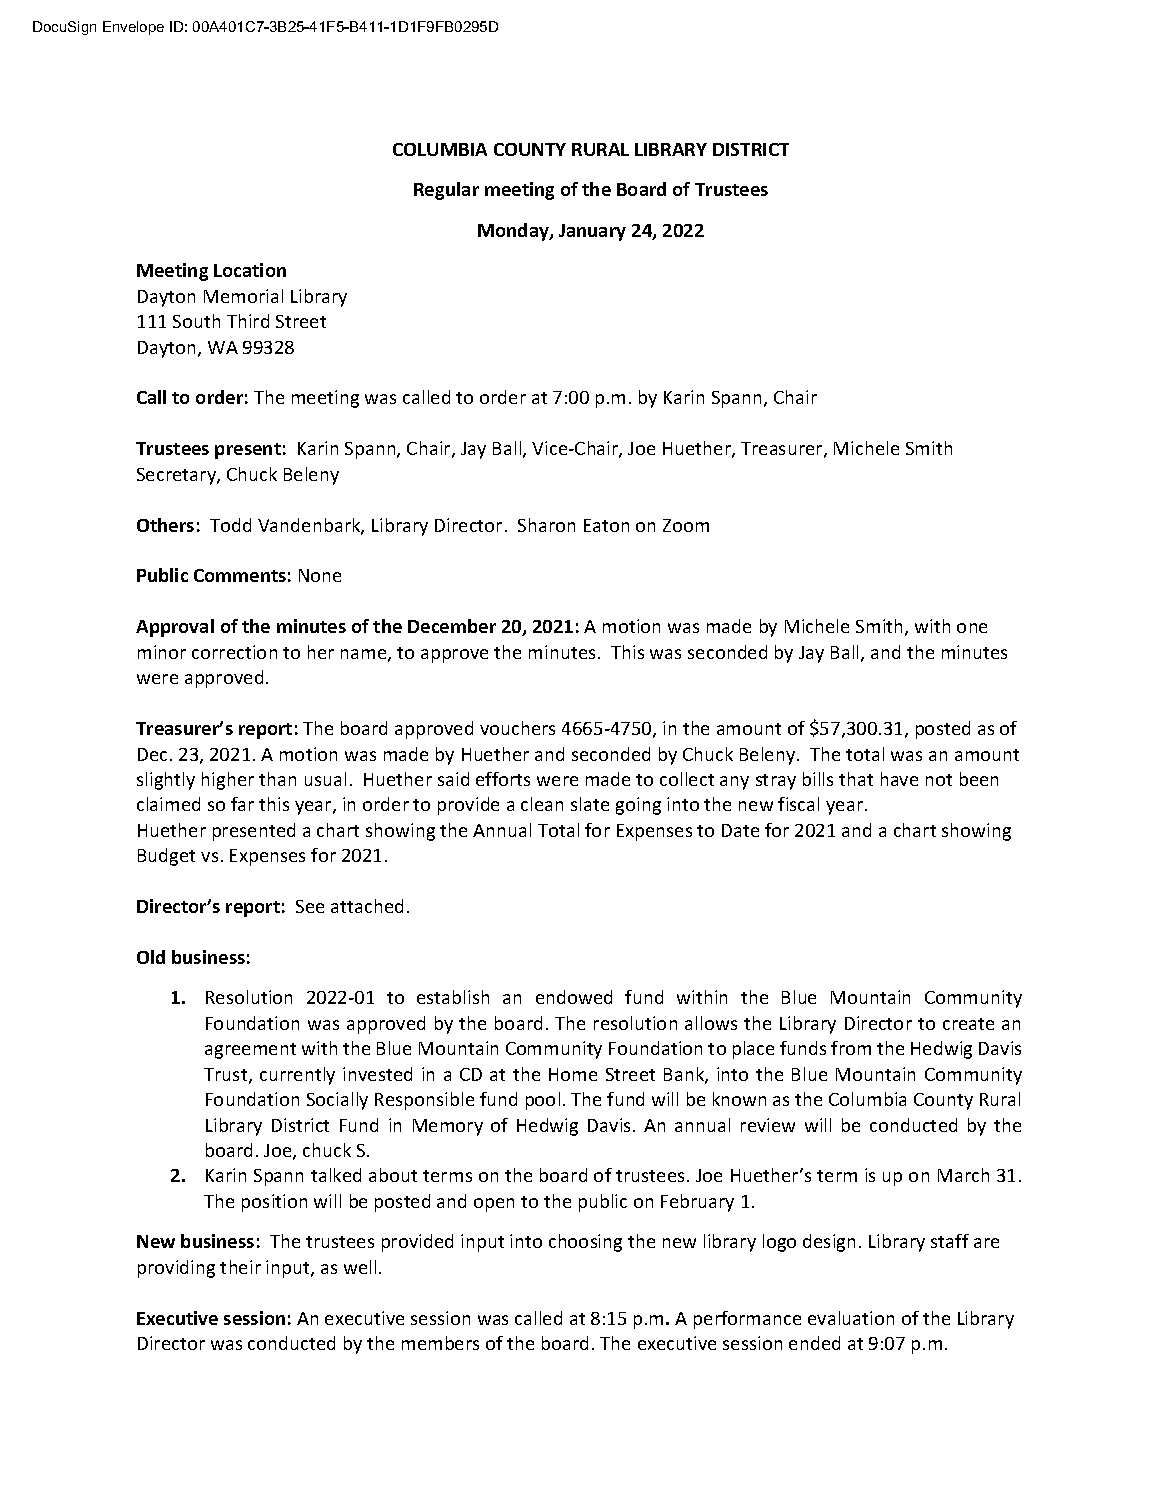  I want to click on Sharon, so click(546, 525).
